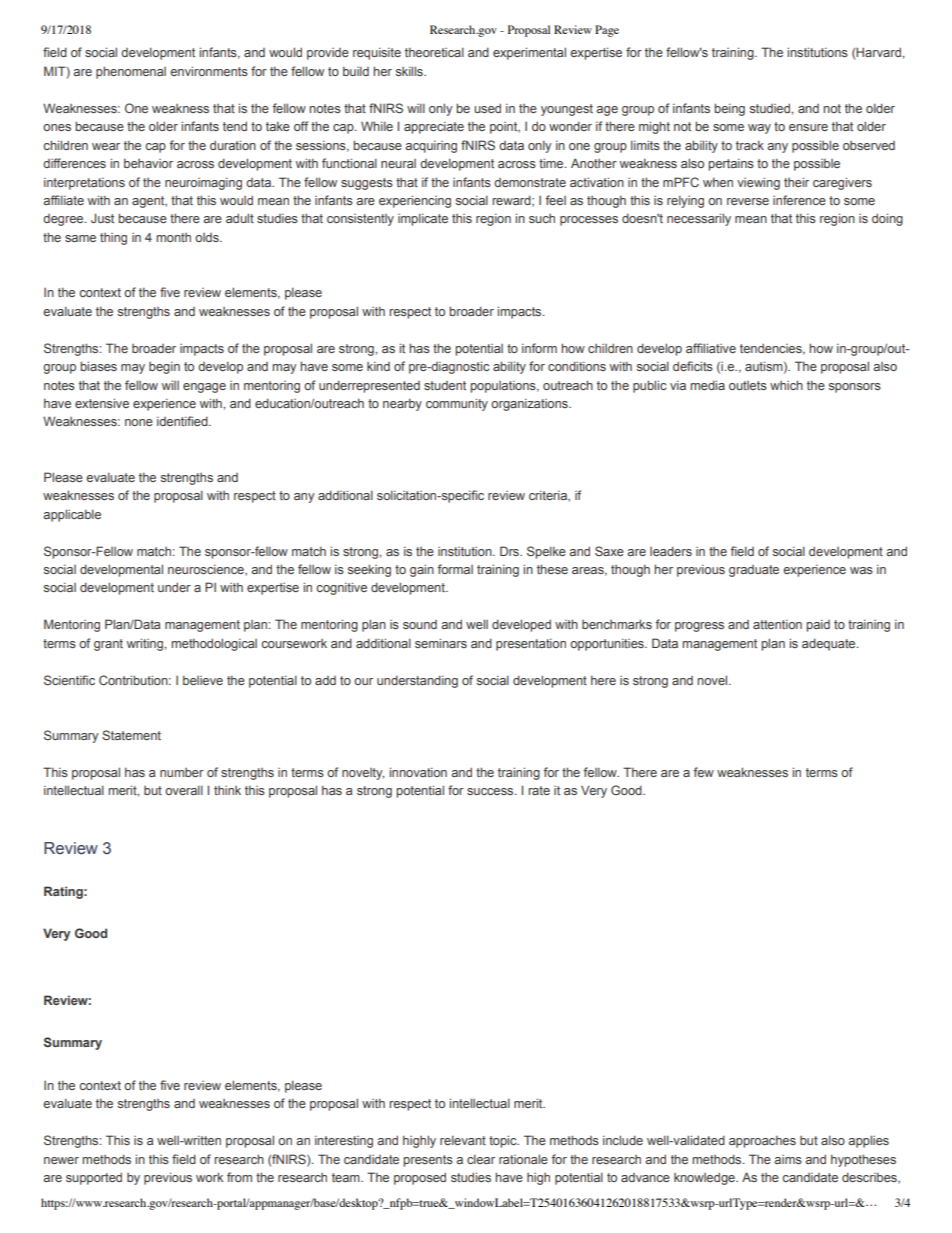 This image has height=1233, width=952. Describe the element at coordinates (131, 72) in the image. I see `phenomenal` at that location.
